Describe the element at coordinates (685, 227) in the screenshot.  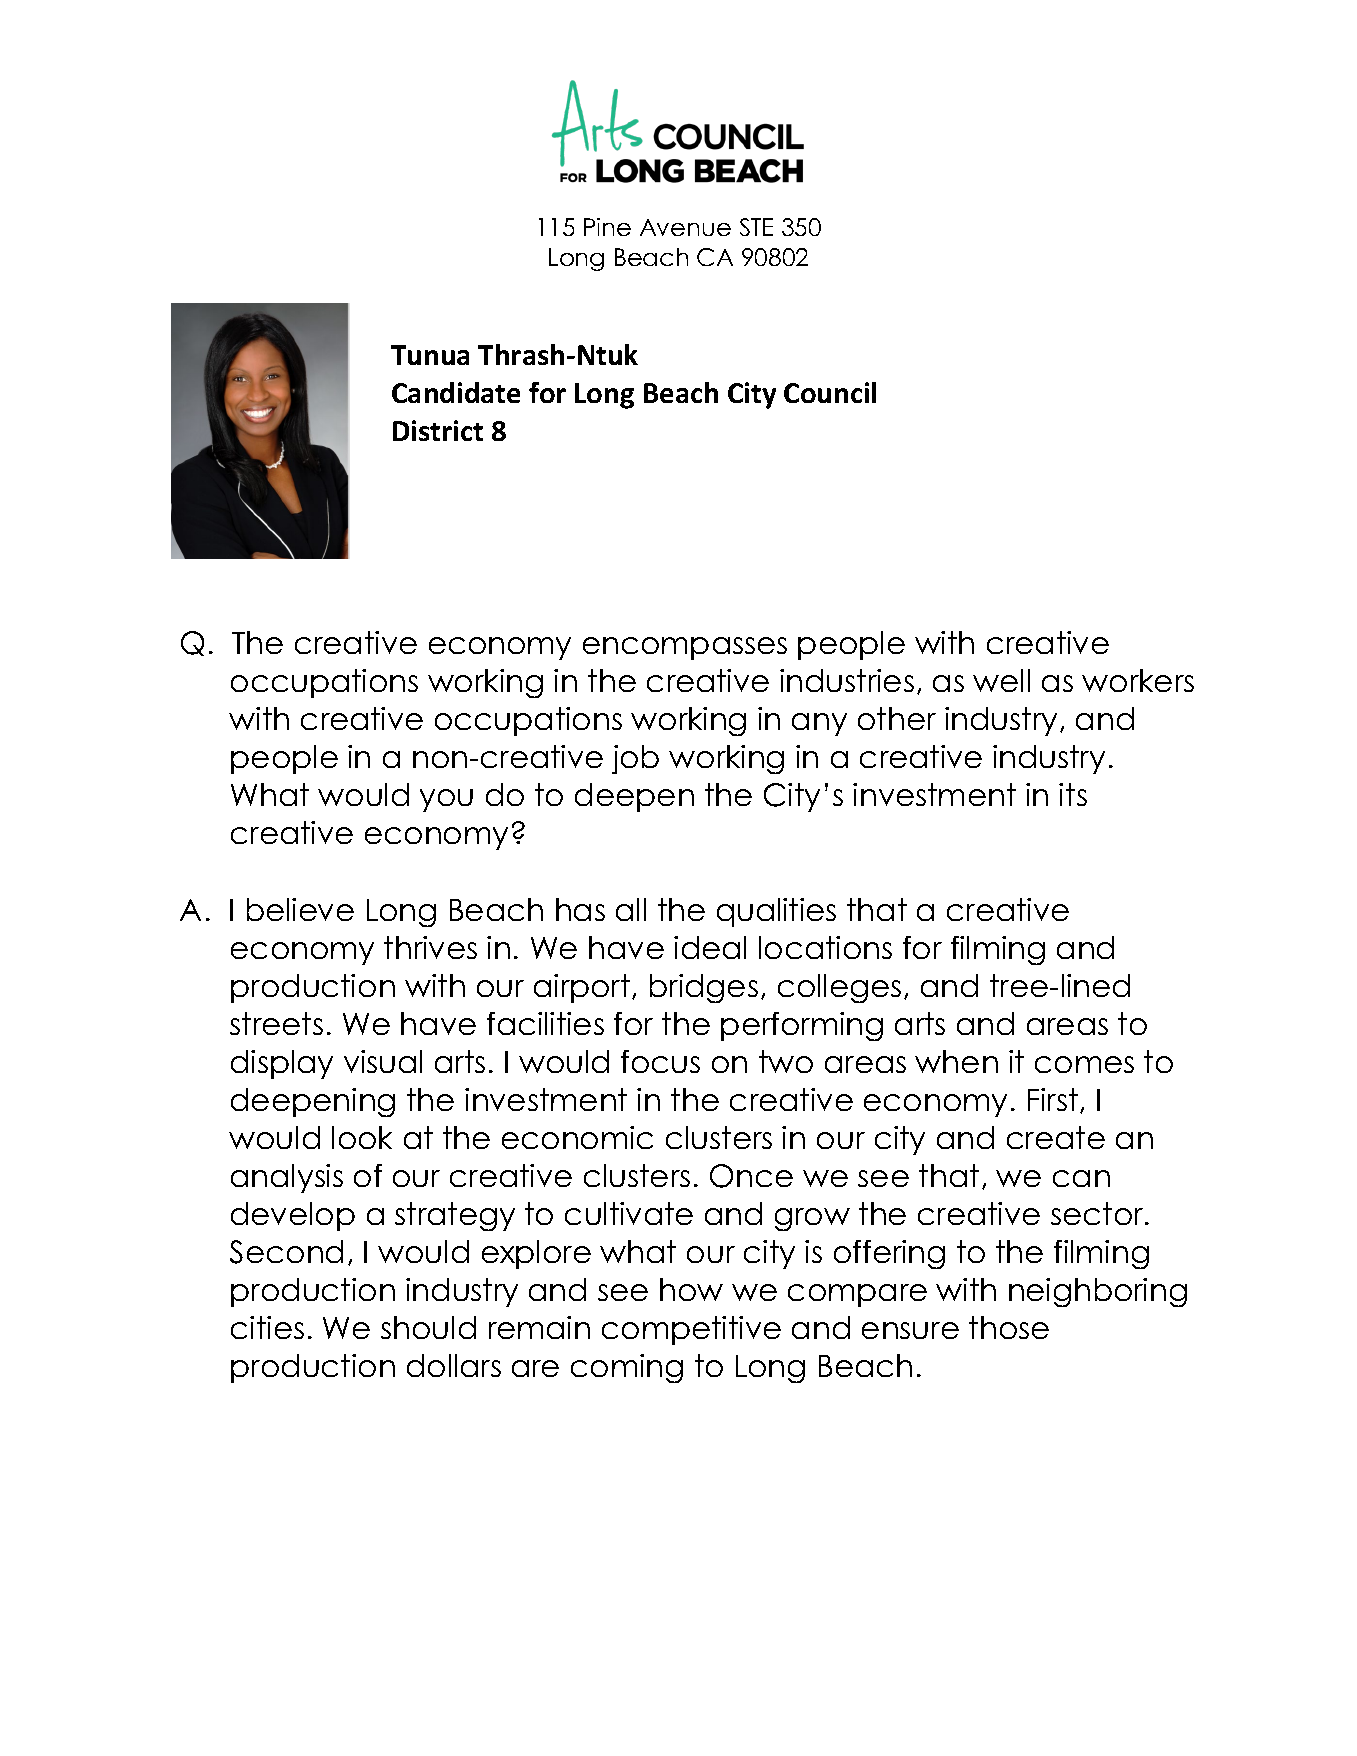
I see `Avenue` at that location.
